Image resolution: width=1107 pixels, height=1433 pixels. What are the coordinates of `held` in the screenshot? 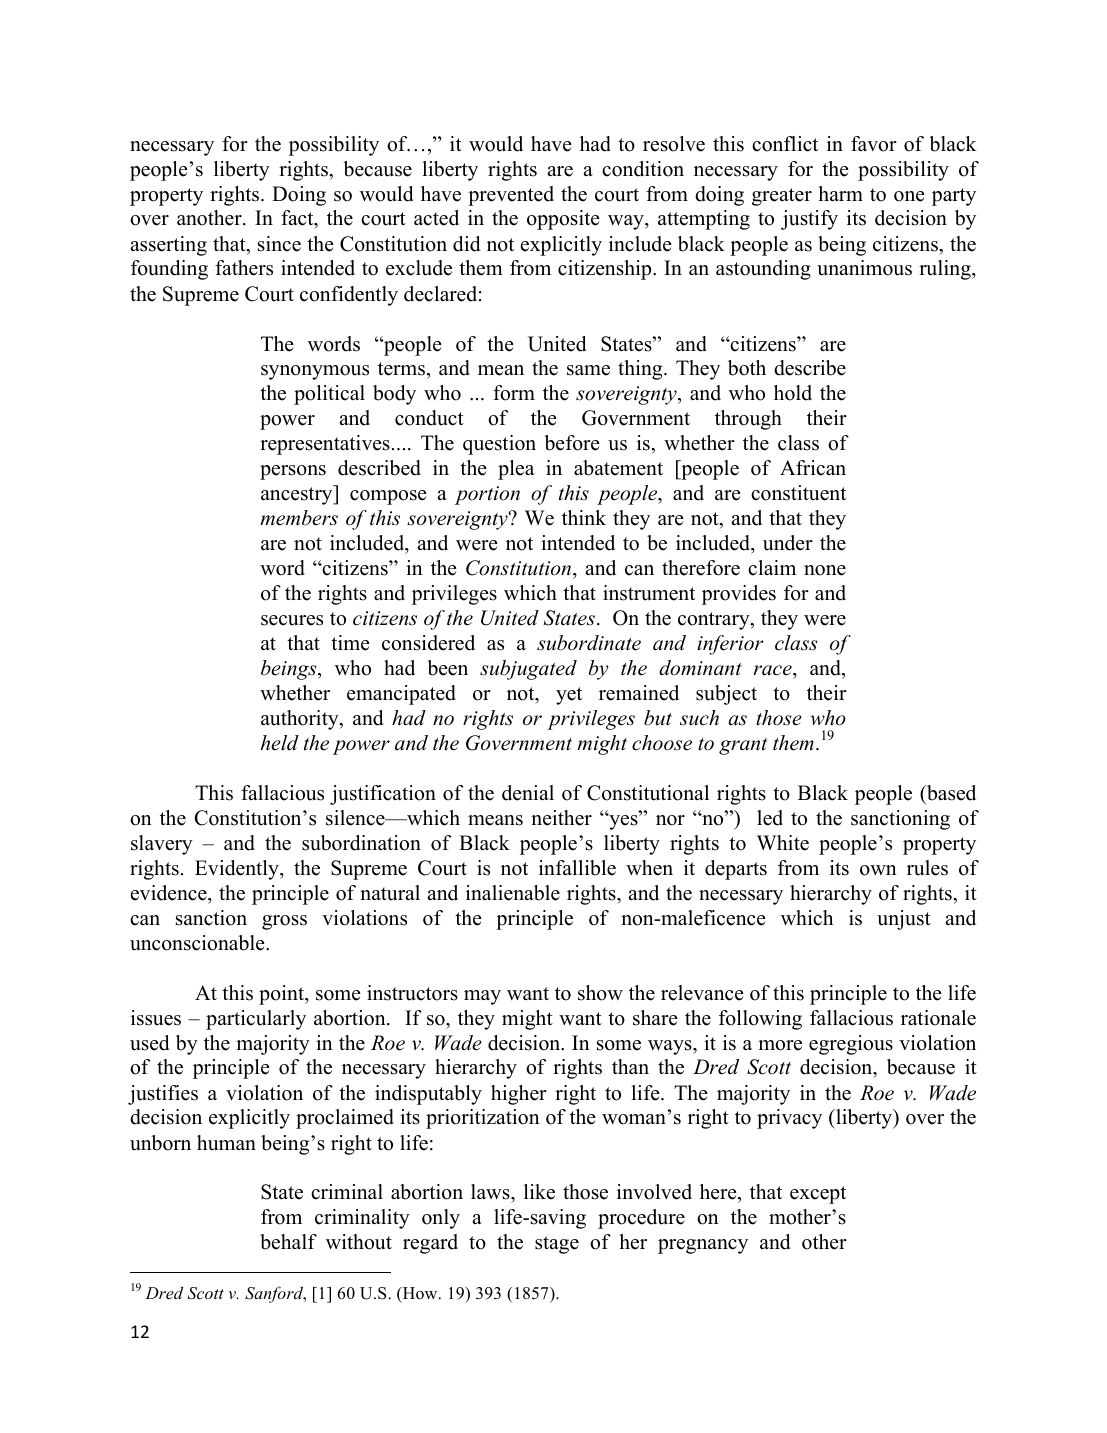 It's located at (280, 743).
